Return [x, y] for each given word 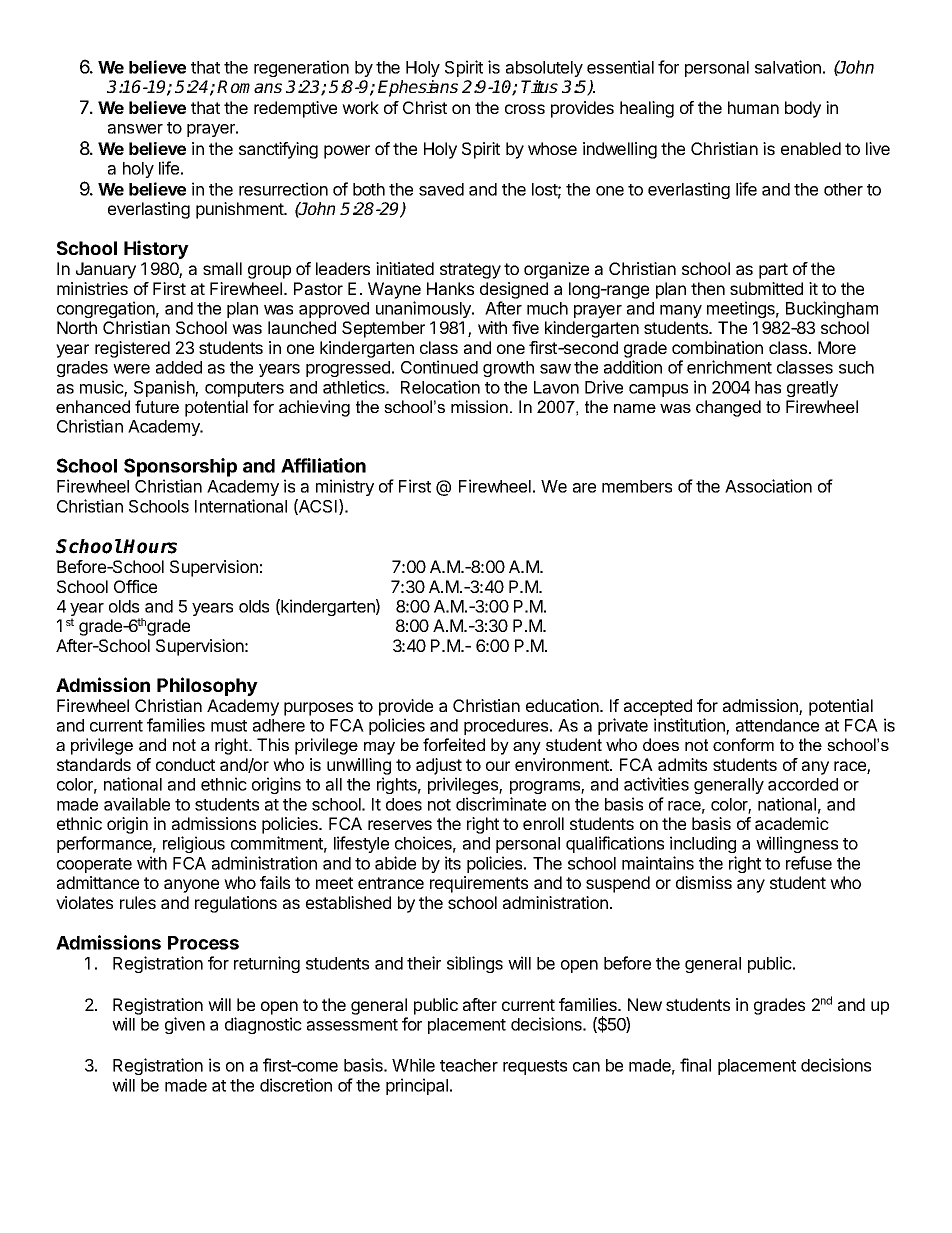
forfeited [454, 744]
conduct [185, 764]
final [695, 1065]
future [157, 406]
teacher [469, 1065]
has [768, 387]
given [185, 1025]
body [803, 109]
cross [525, 109]
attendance [777, 725]
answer [135, 129]
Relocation [440, 387]
